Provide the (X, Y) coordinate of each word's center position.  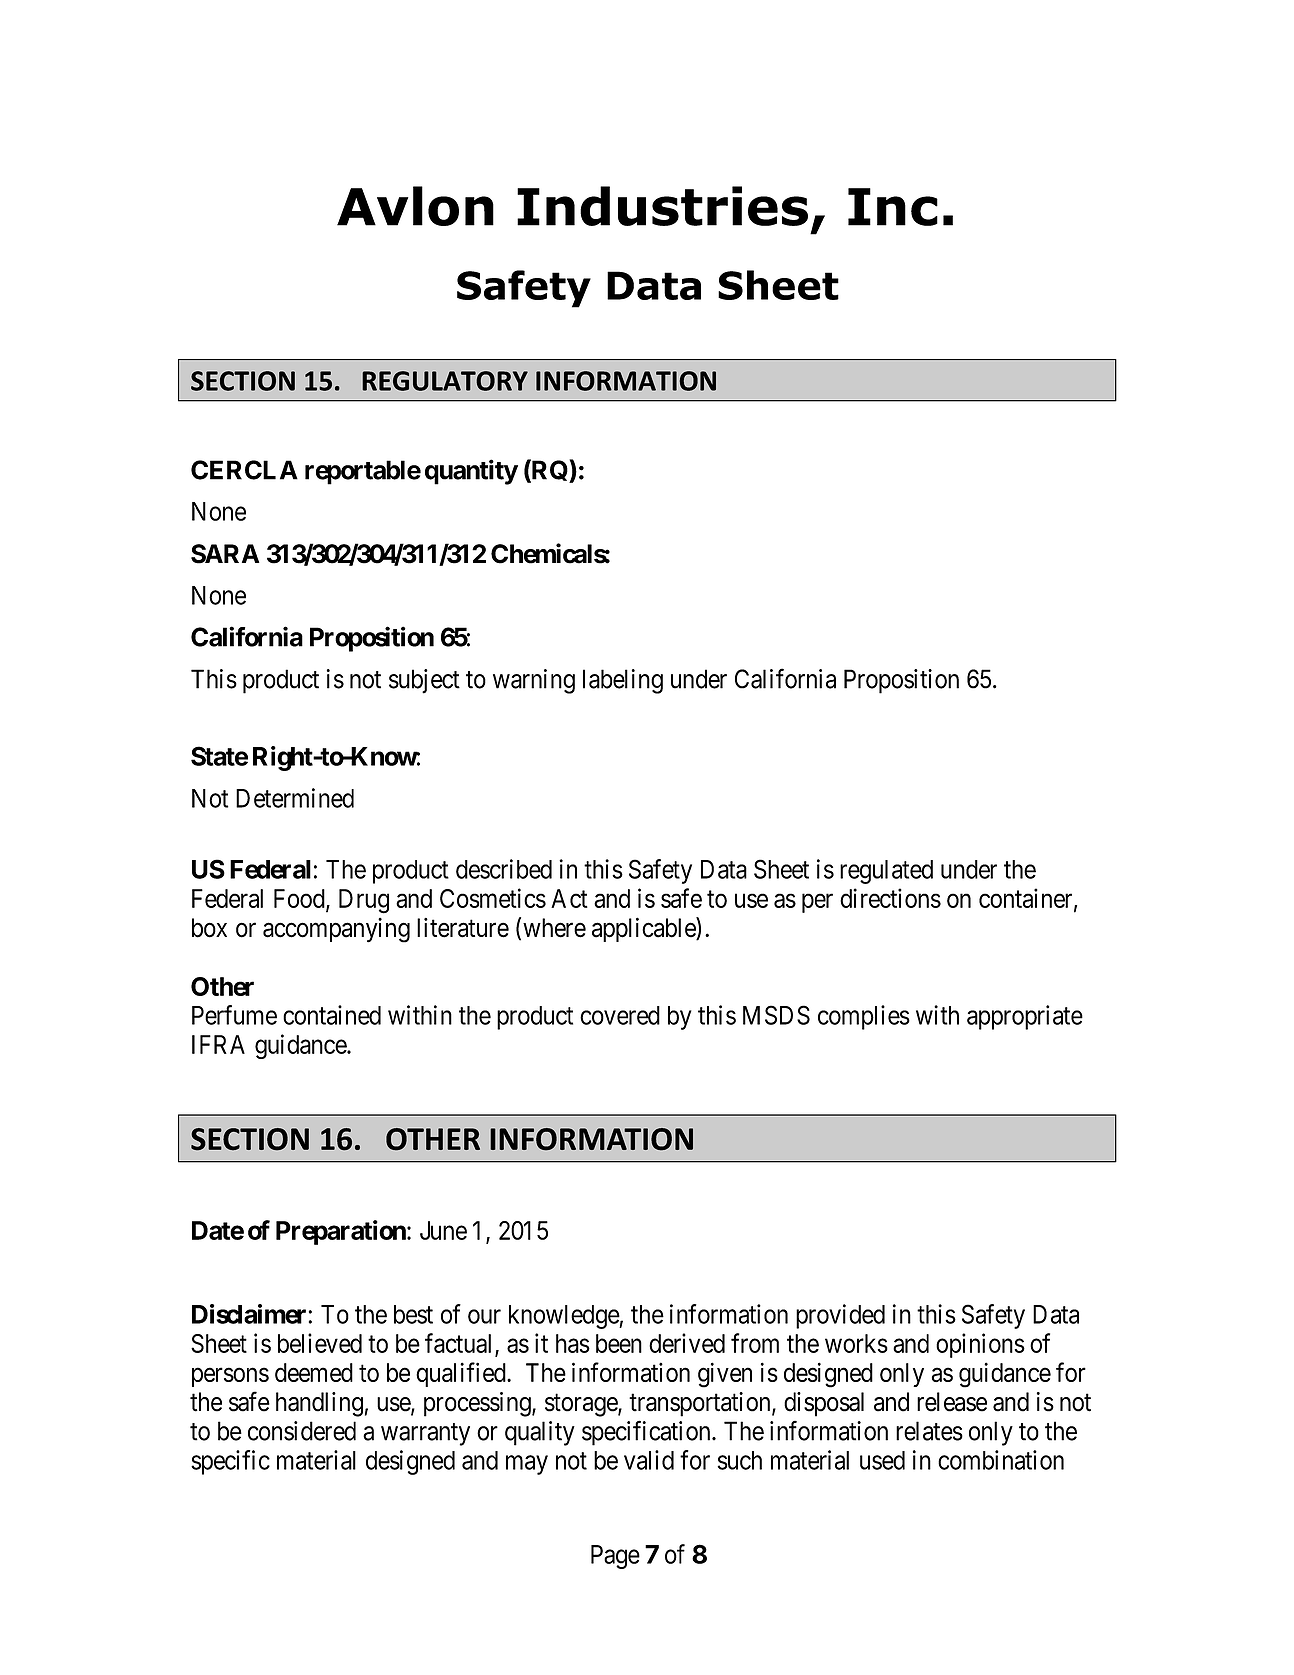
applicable (644, 929)
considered (302, 1431)
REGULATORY (445, 381)
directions (890, 898)
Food (300, 899)
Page (615, 1557)
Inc (893, 207)
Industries (662, 206)
